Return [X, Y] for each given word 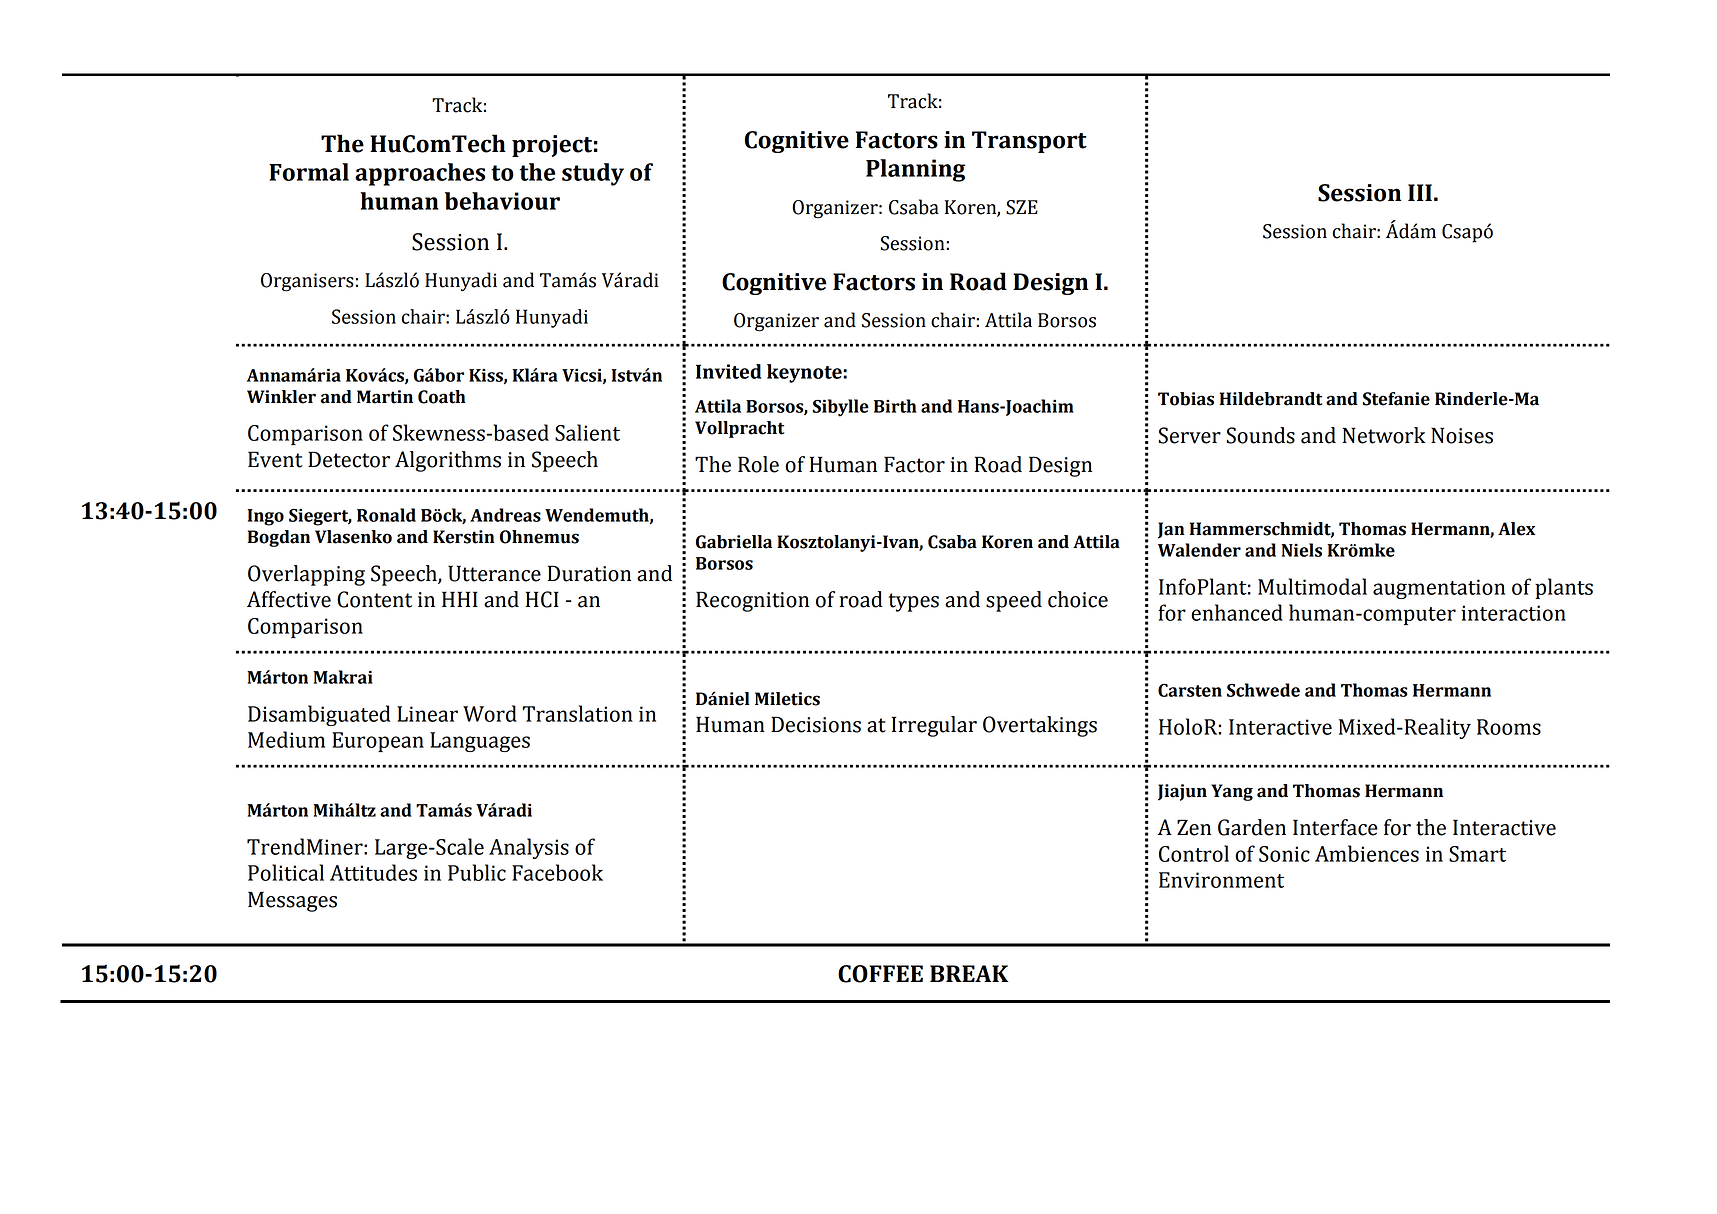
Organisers [307, 282]
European [378, 742]
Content [374, 599]
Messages [292, 901]
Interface [1335, 827]
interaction [1513, 613]
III [1420, 192]
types [913, 602]
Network [1384, 435]
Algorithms [448, 461]
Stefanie [1396, 399]
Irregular [934, 726]
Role [758, 464]
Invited [728, 371]
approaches [420, 174]
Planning [915, 170]
